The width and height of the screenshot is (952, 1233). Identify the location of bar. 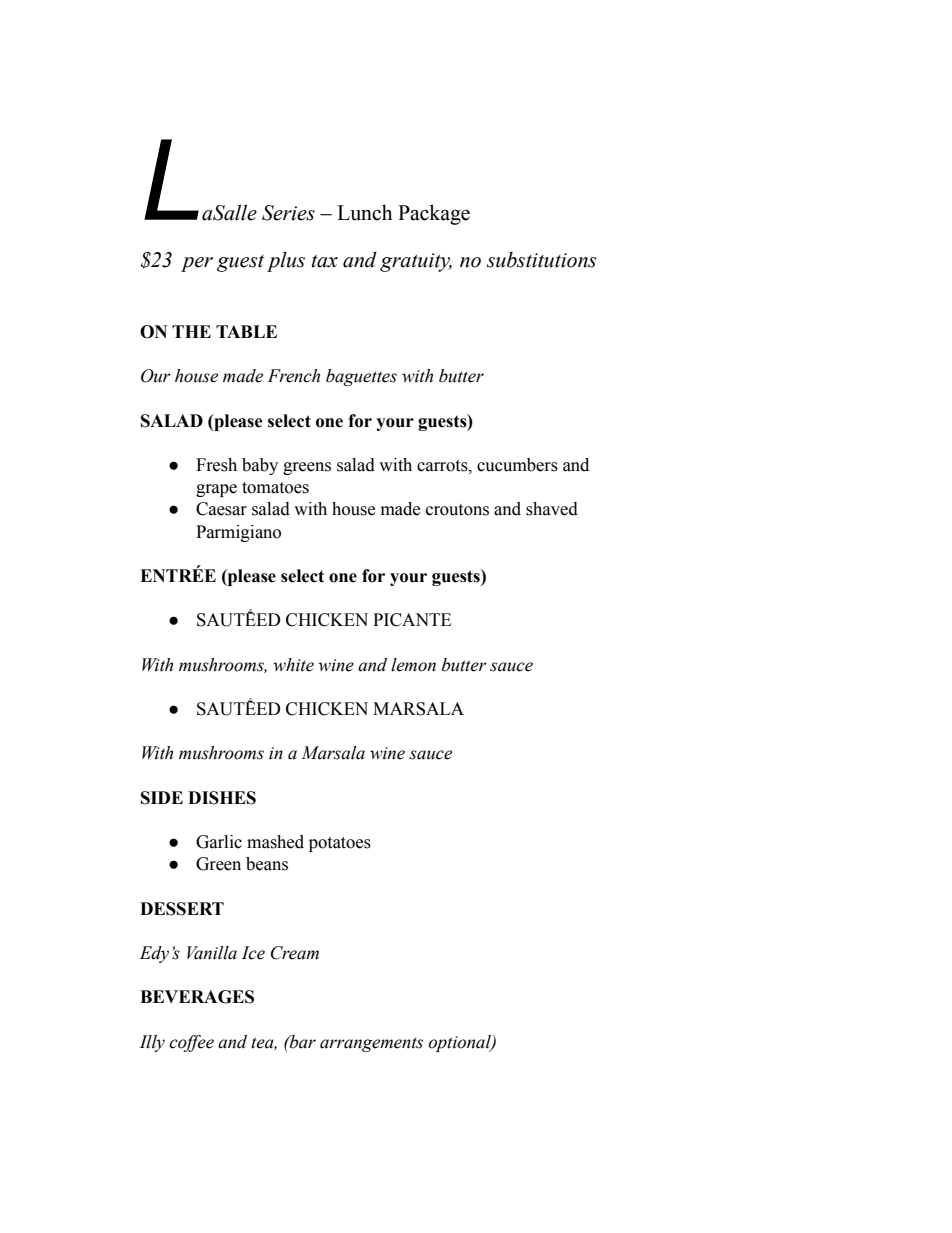
(302, 1042).
